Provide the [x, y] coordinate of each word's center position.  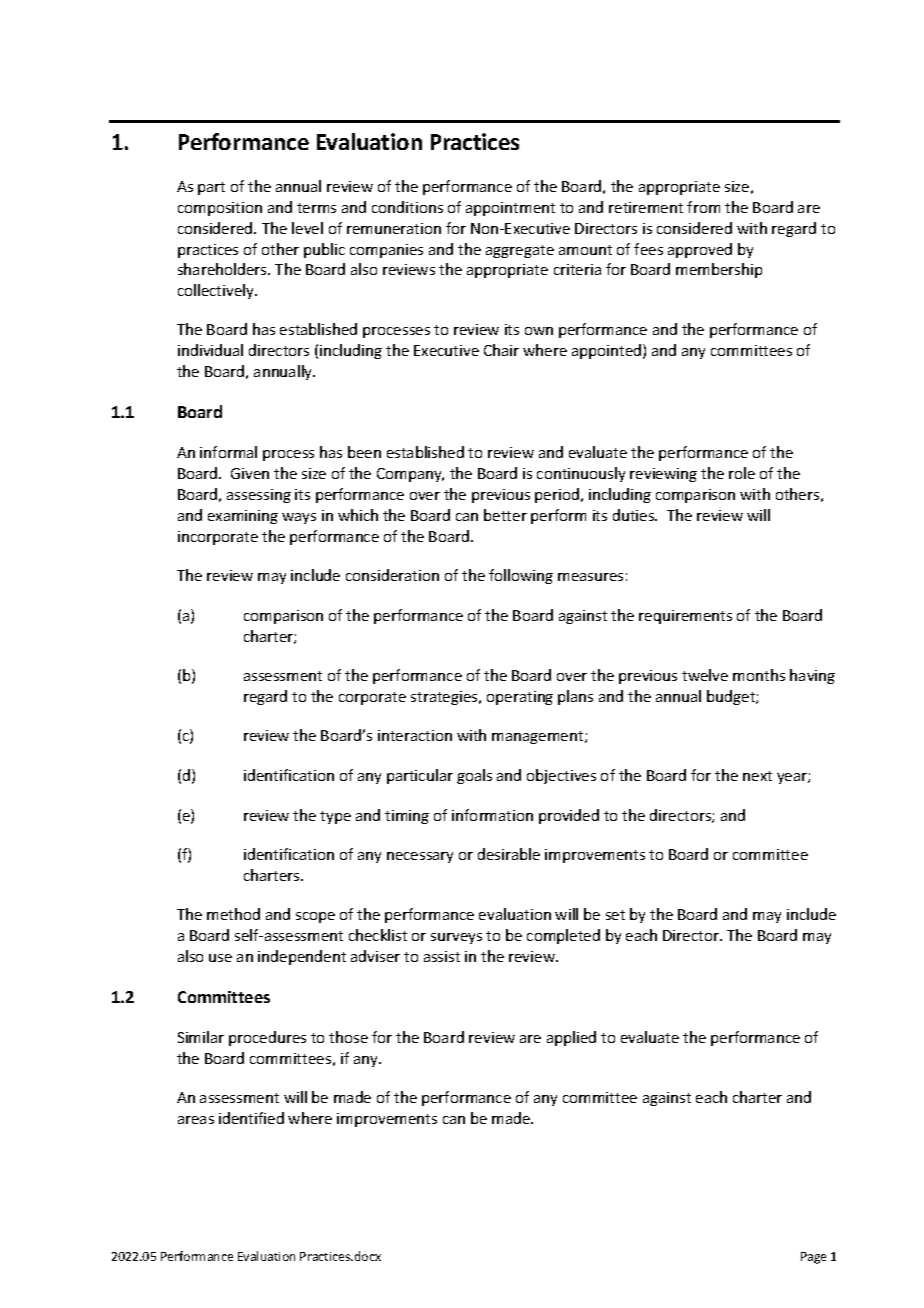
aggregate [520, 251]
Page [813, 1258]
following [521, 576]
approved [700, 250]
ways [299, 518]
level [307, 228]
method [233, 914]
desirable [509, 854]
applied [571, 1038]
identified [251, 1118]
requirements [685, 617]
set [615, 915]
